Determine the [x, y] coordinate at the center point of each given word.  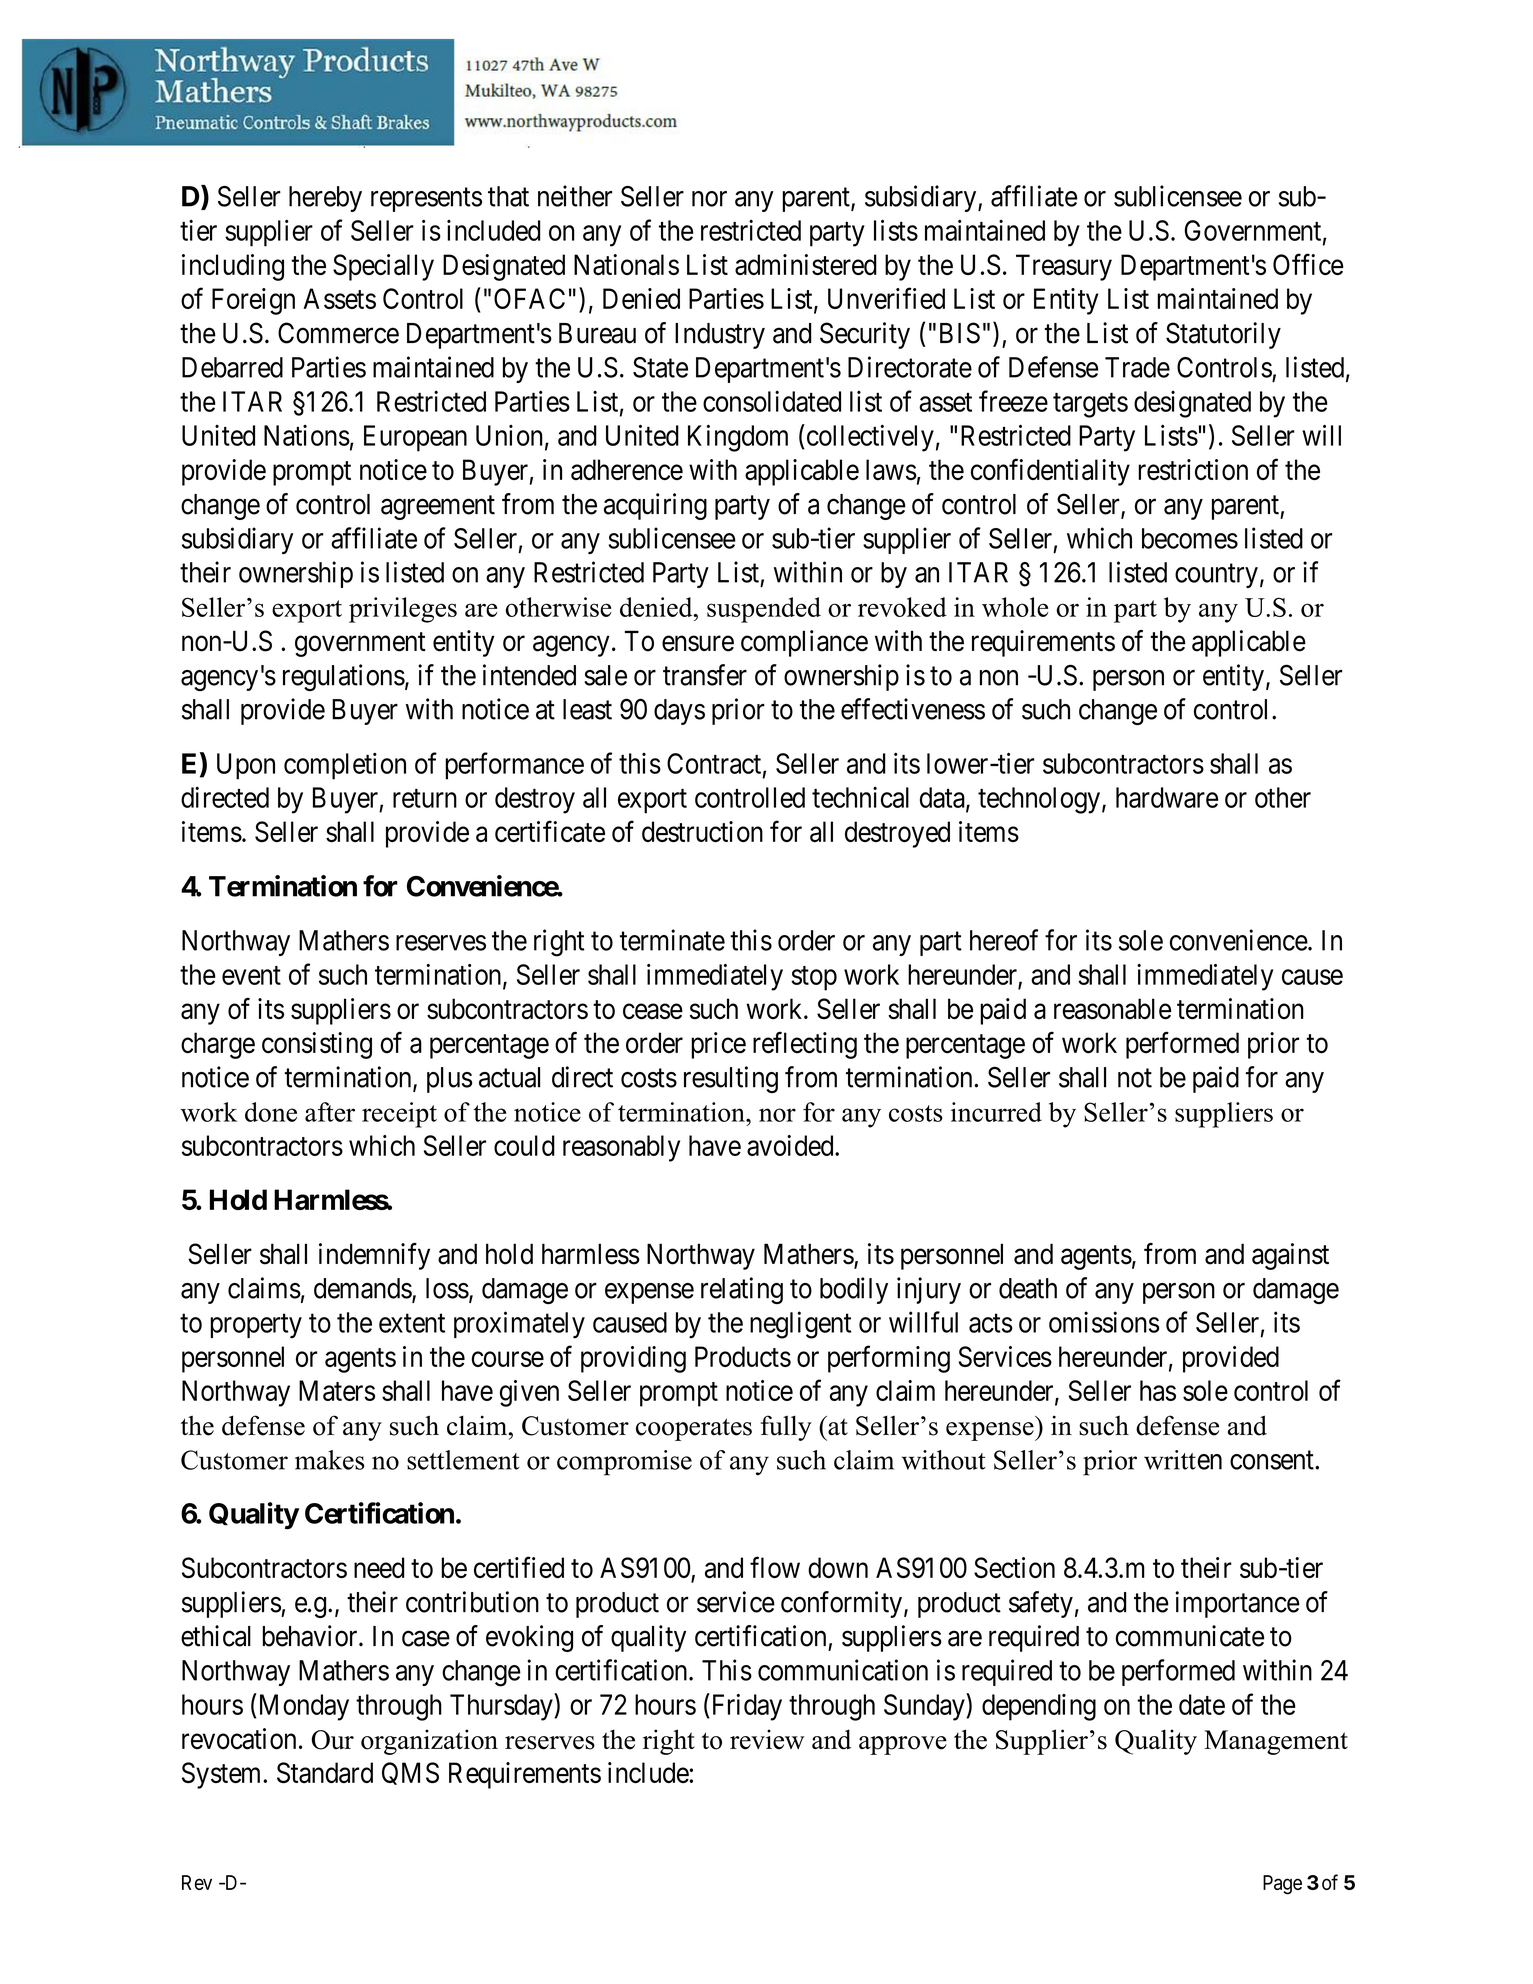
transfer [705, 675]
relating [742, 1290]
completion [345, 766]
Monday [302, 1707]
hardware [1167, 797]
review [767, 1739]
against [1290, 1256]
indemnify [374, 1256]
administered [806, 264]
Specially [383, 267]
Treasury [1064, 267]
